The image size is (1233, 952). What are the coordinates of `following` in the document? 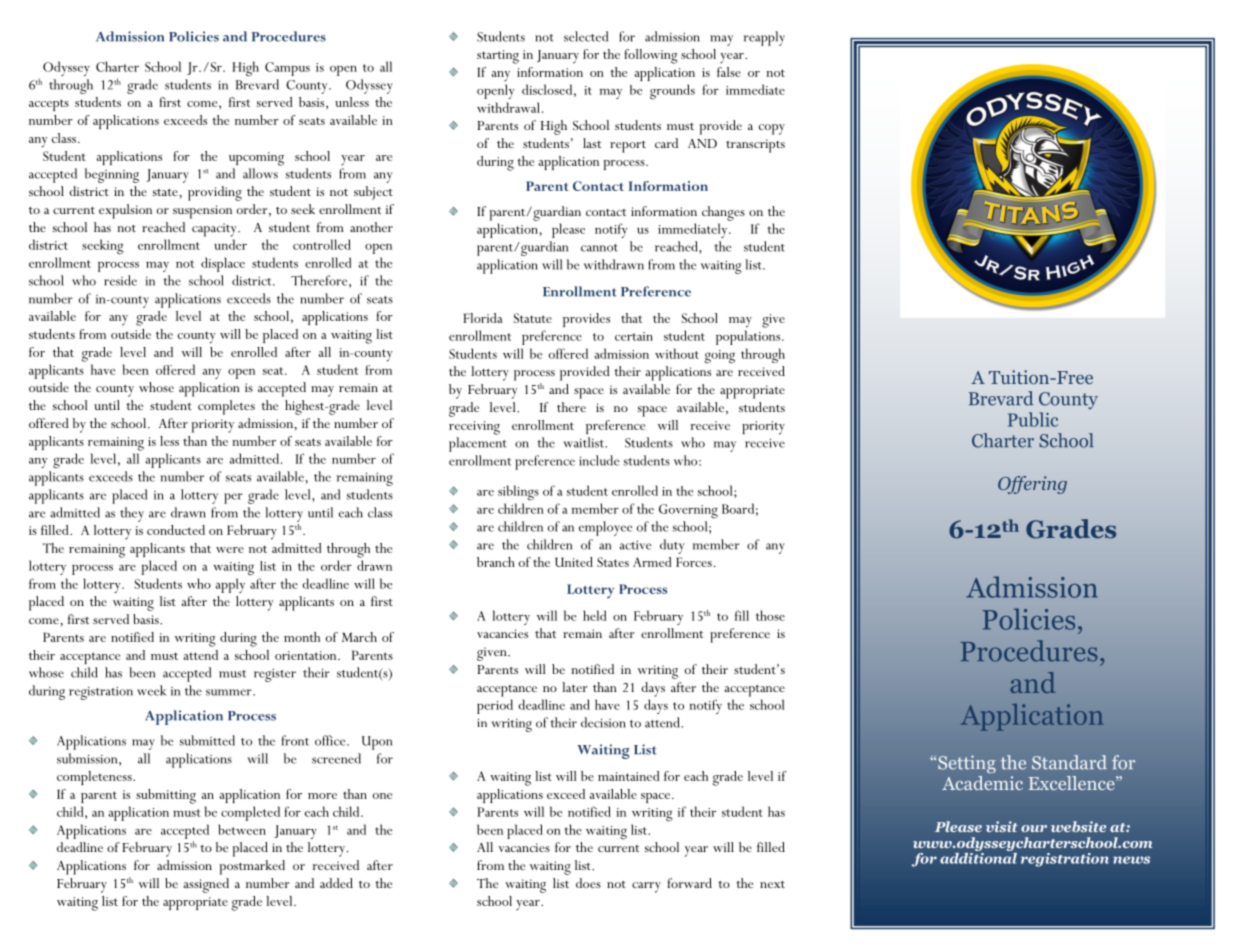 It's located at (651, 56).
